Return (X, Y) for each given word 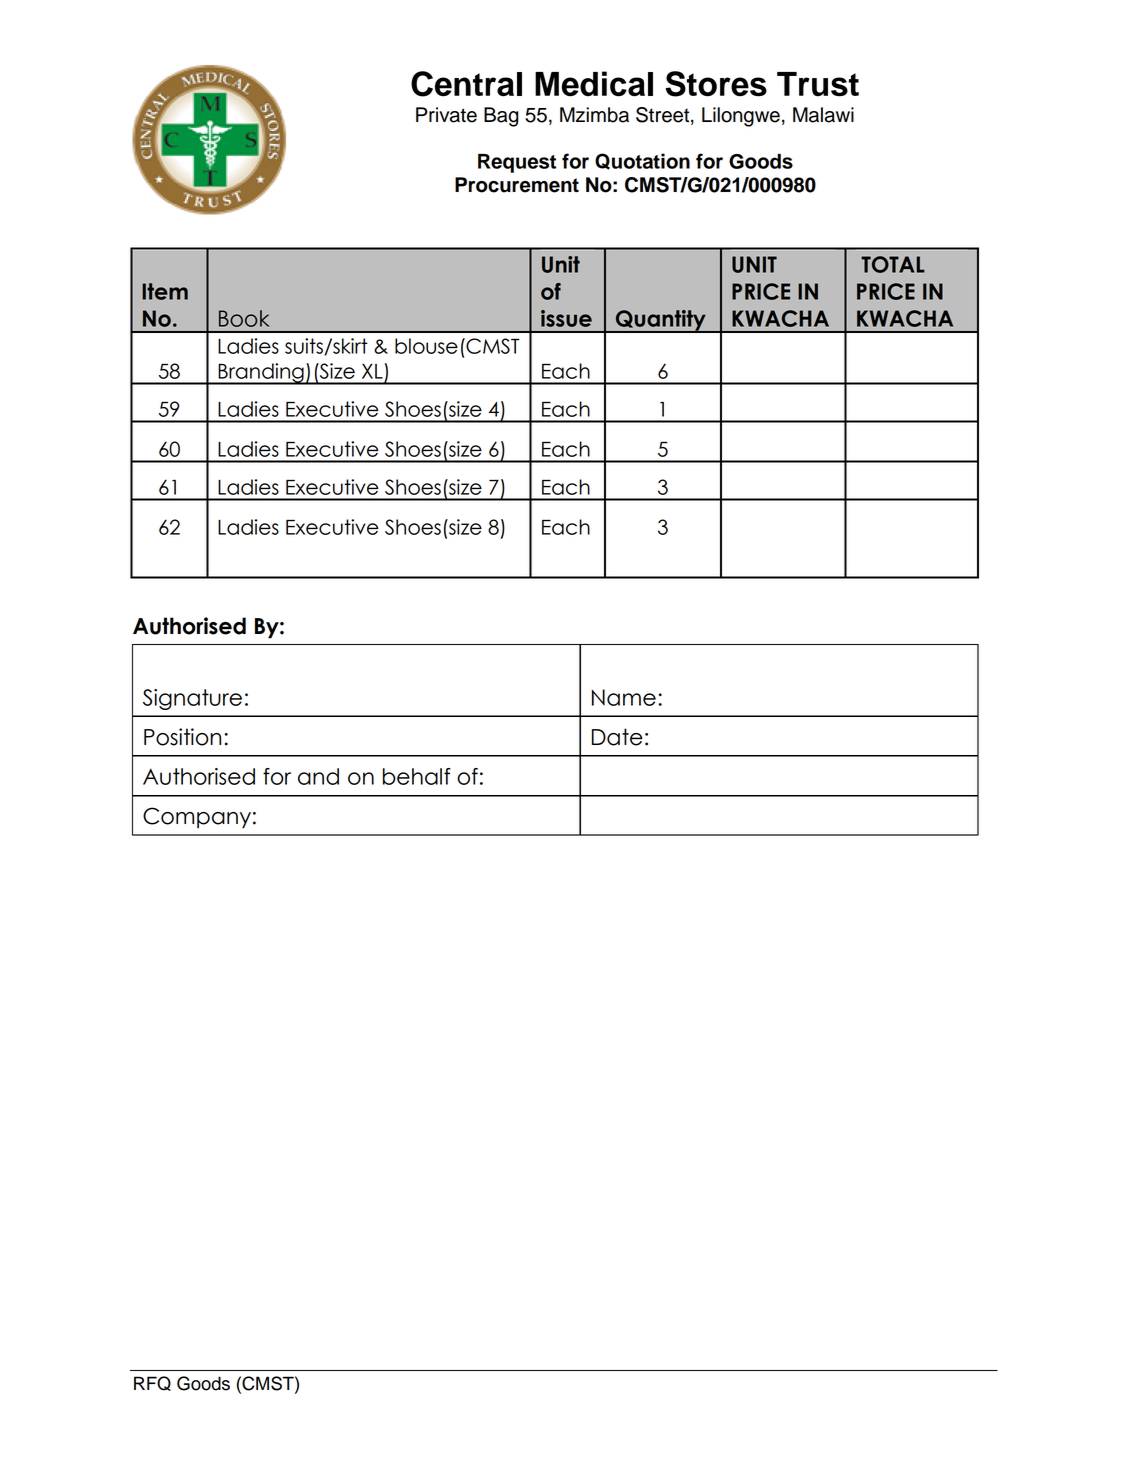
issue (566, 318)
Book (244, 318)
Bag (501, 117)
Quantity (660, 321)
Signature (192, 699)
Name (624, 697)
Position (182, 737)
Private (446, 115)
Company (197, 817)
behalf (417, 776)
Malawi (823, 115)
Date (617, 737)
